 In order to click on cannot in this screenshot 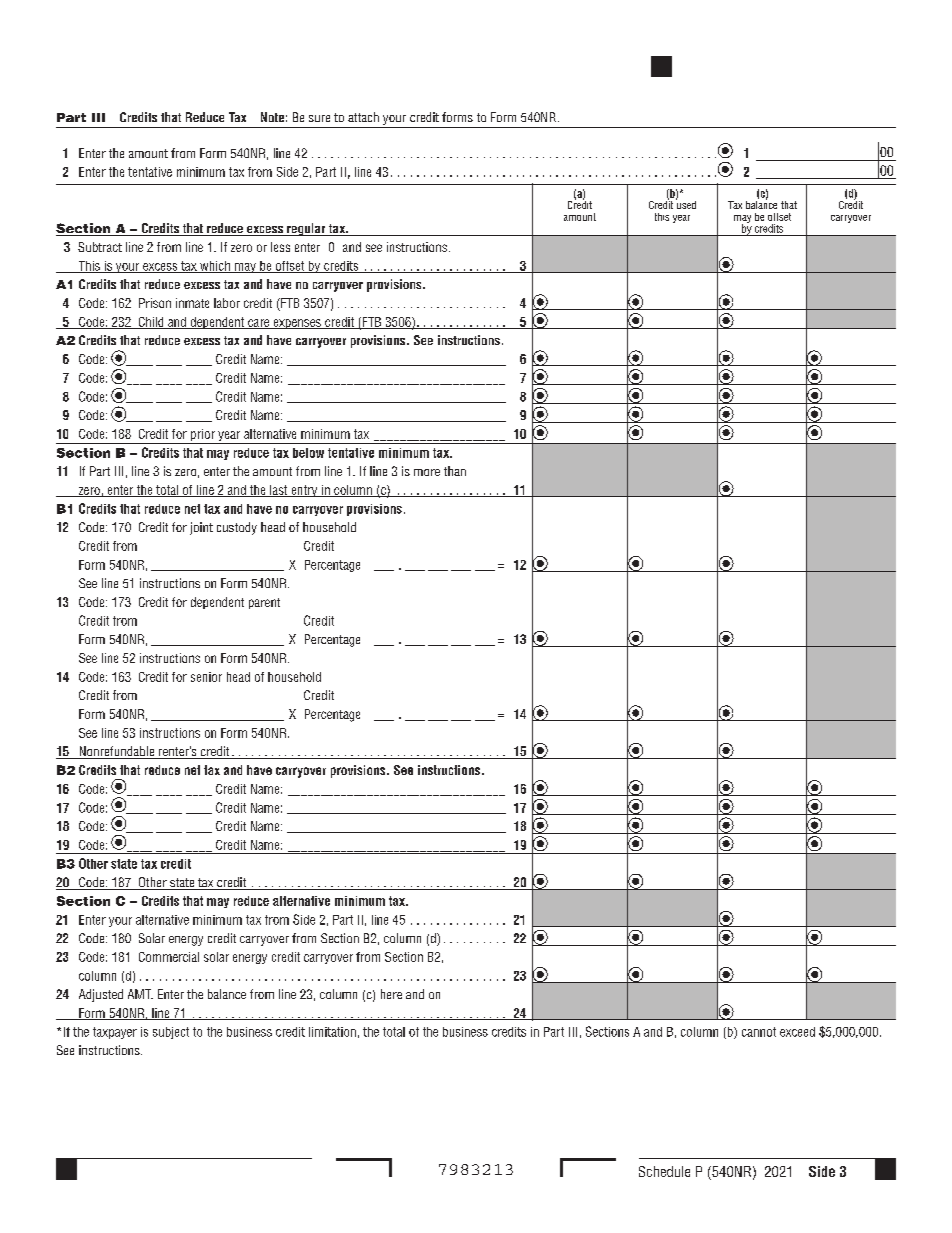, I will do `click(759, 1032)`.
